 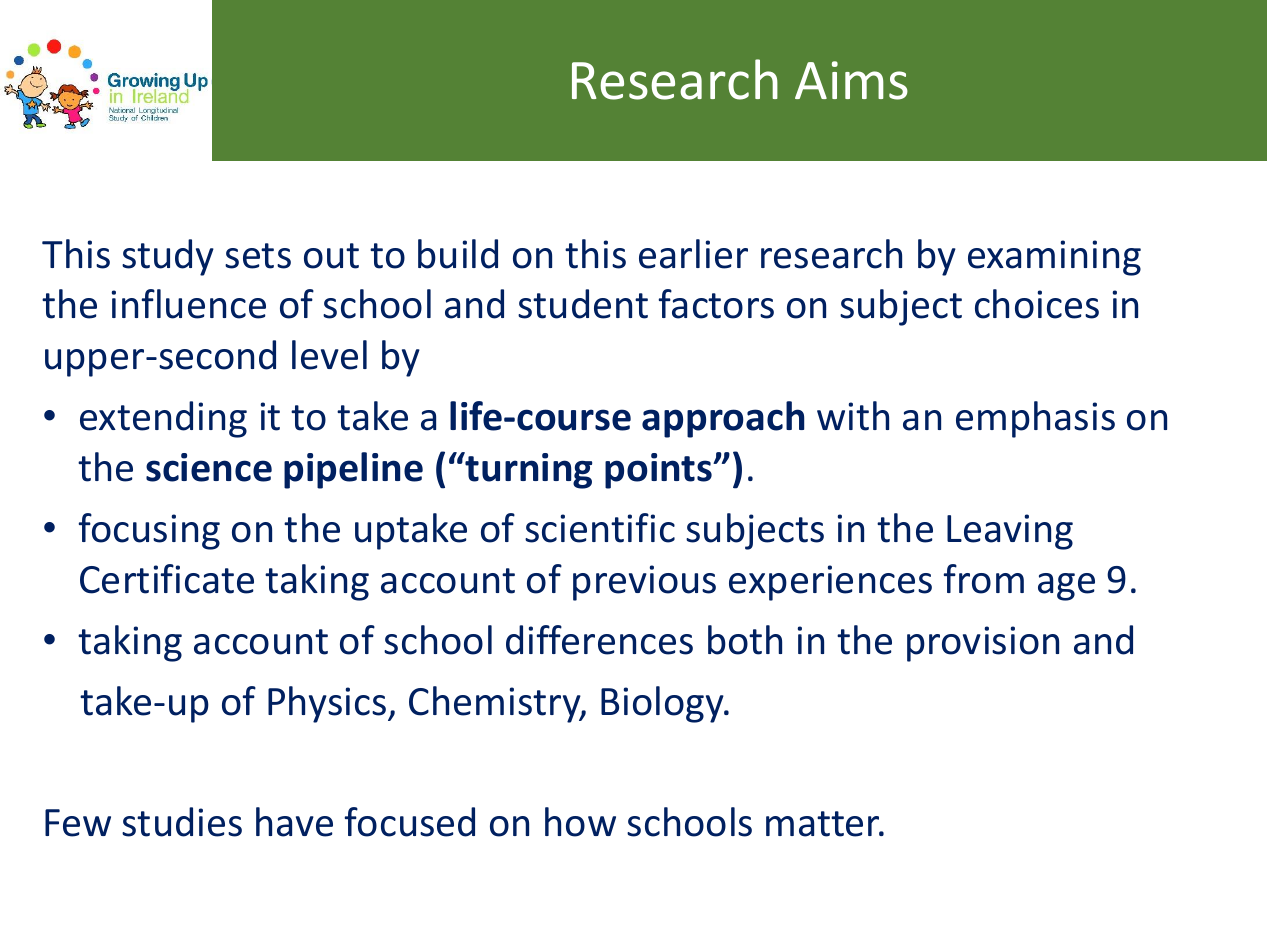 I want to click on choices, so click(x=1037, y=304).
